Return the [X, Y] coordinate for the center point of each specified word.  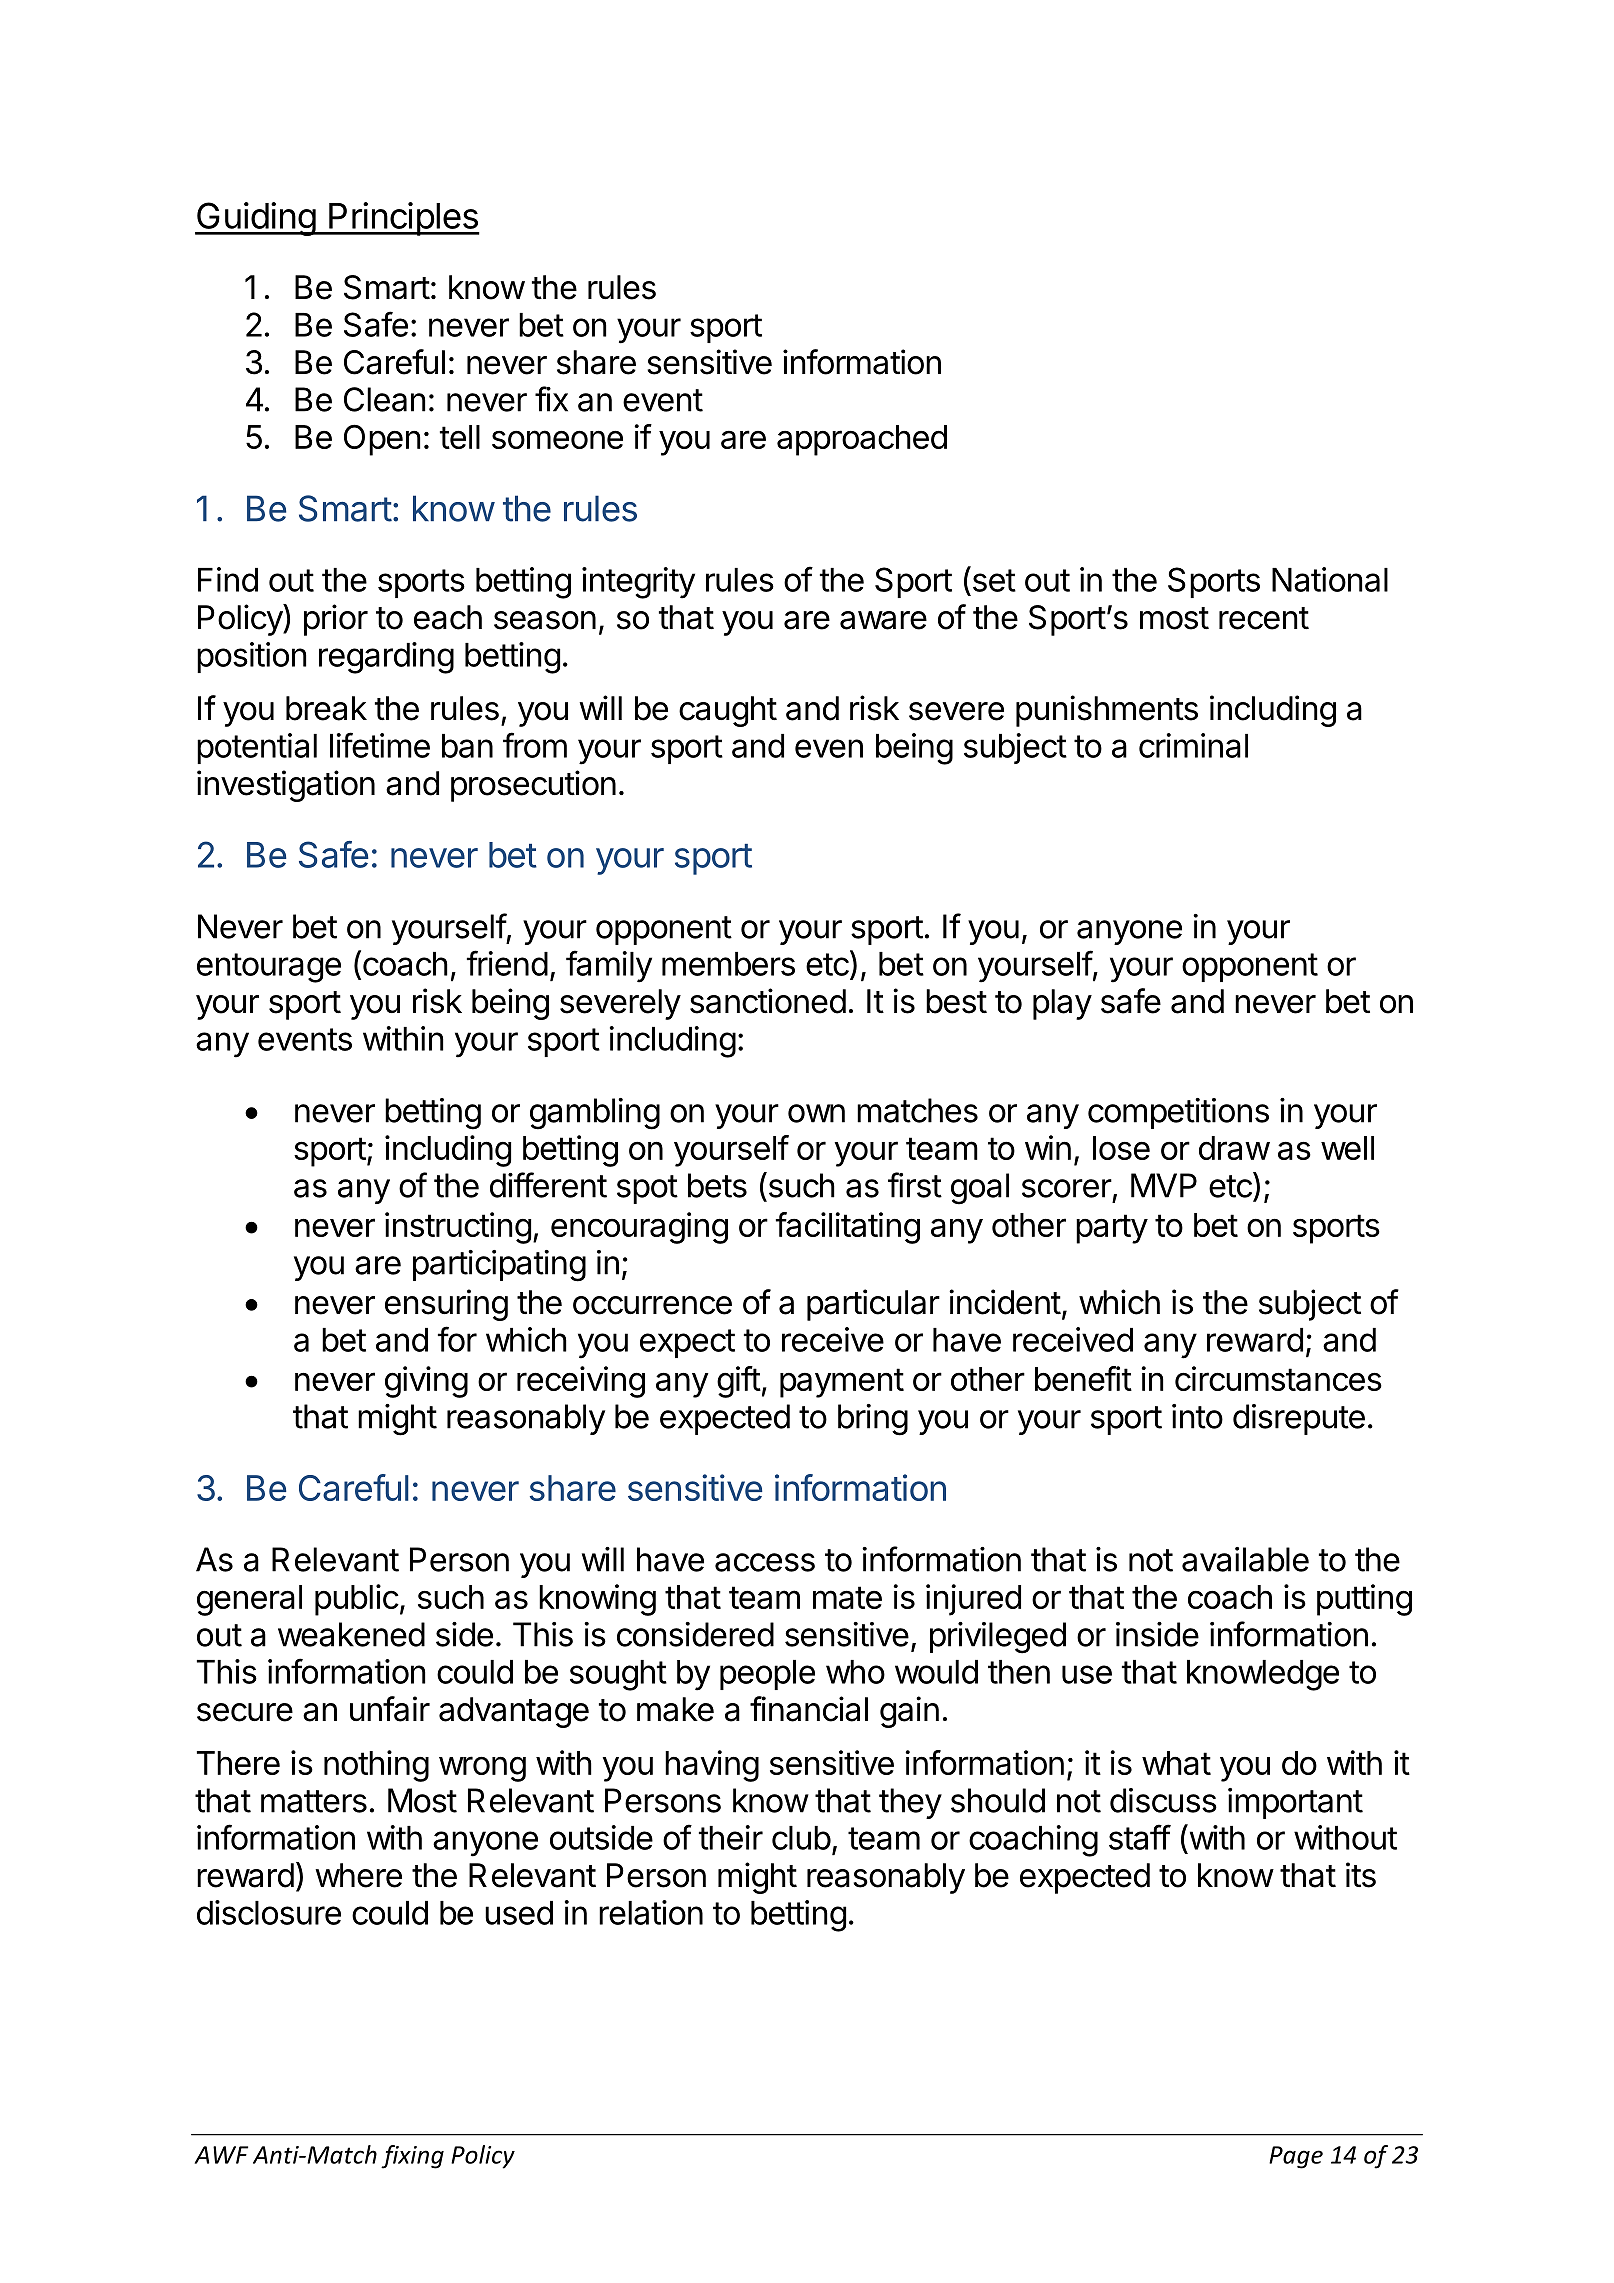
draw [1234, 1148]
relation [651, 1912]
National [1330, 579]
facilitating [848, 1228]
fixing [412, 2157]
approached [862, 440]
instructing [458, 1228]
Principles [403, 219]
